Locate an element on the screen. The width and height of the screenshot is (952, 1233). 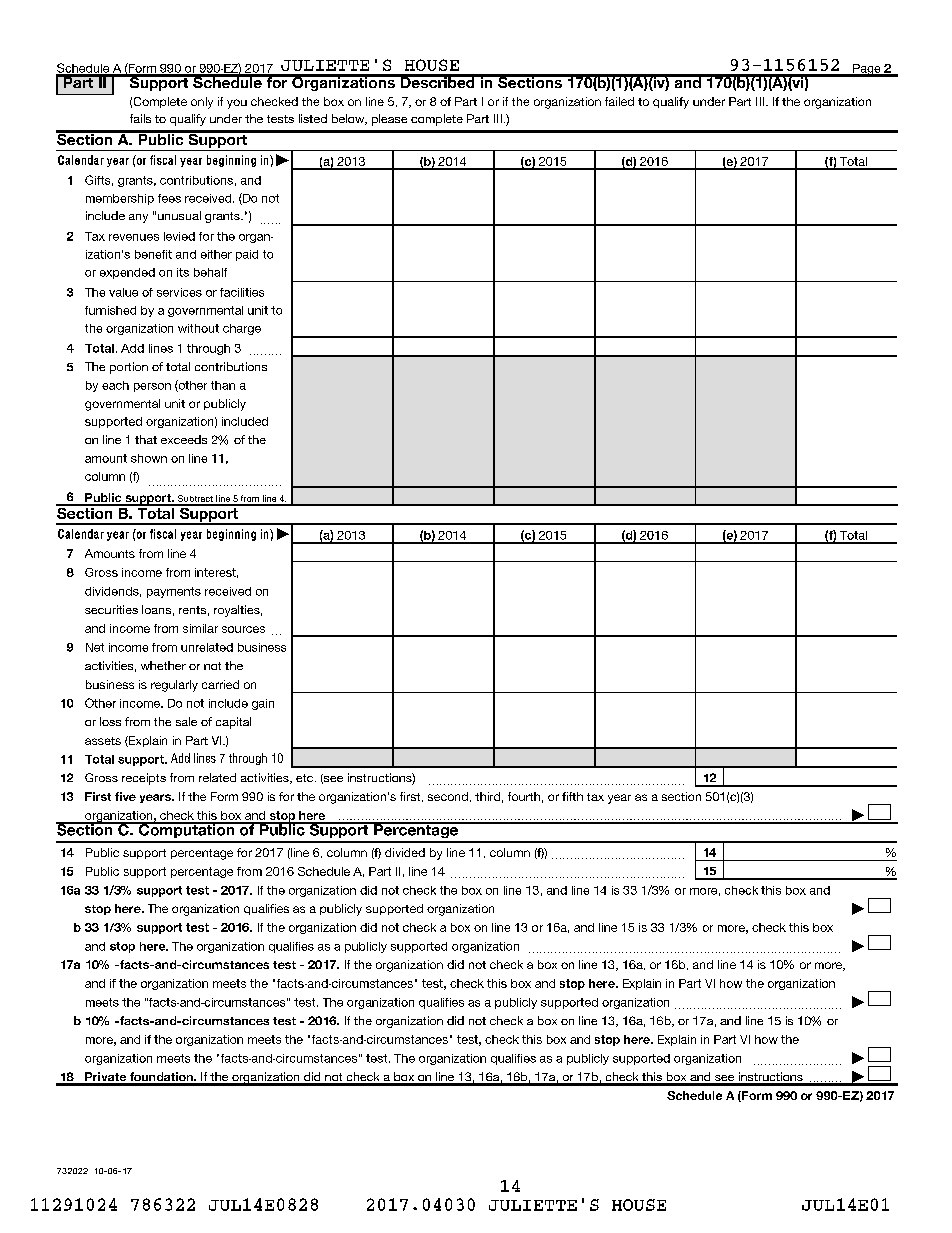
regularly is located at coordinates (174, 686).
